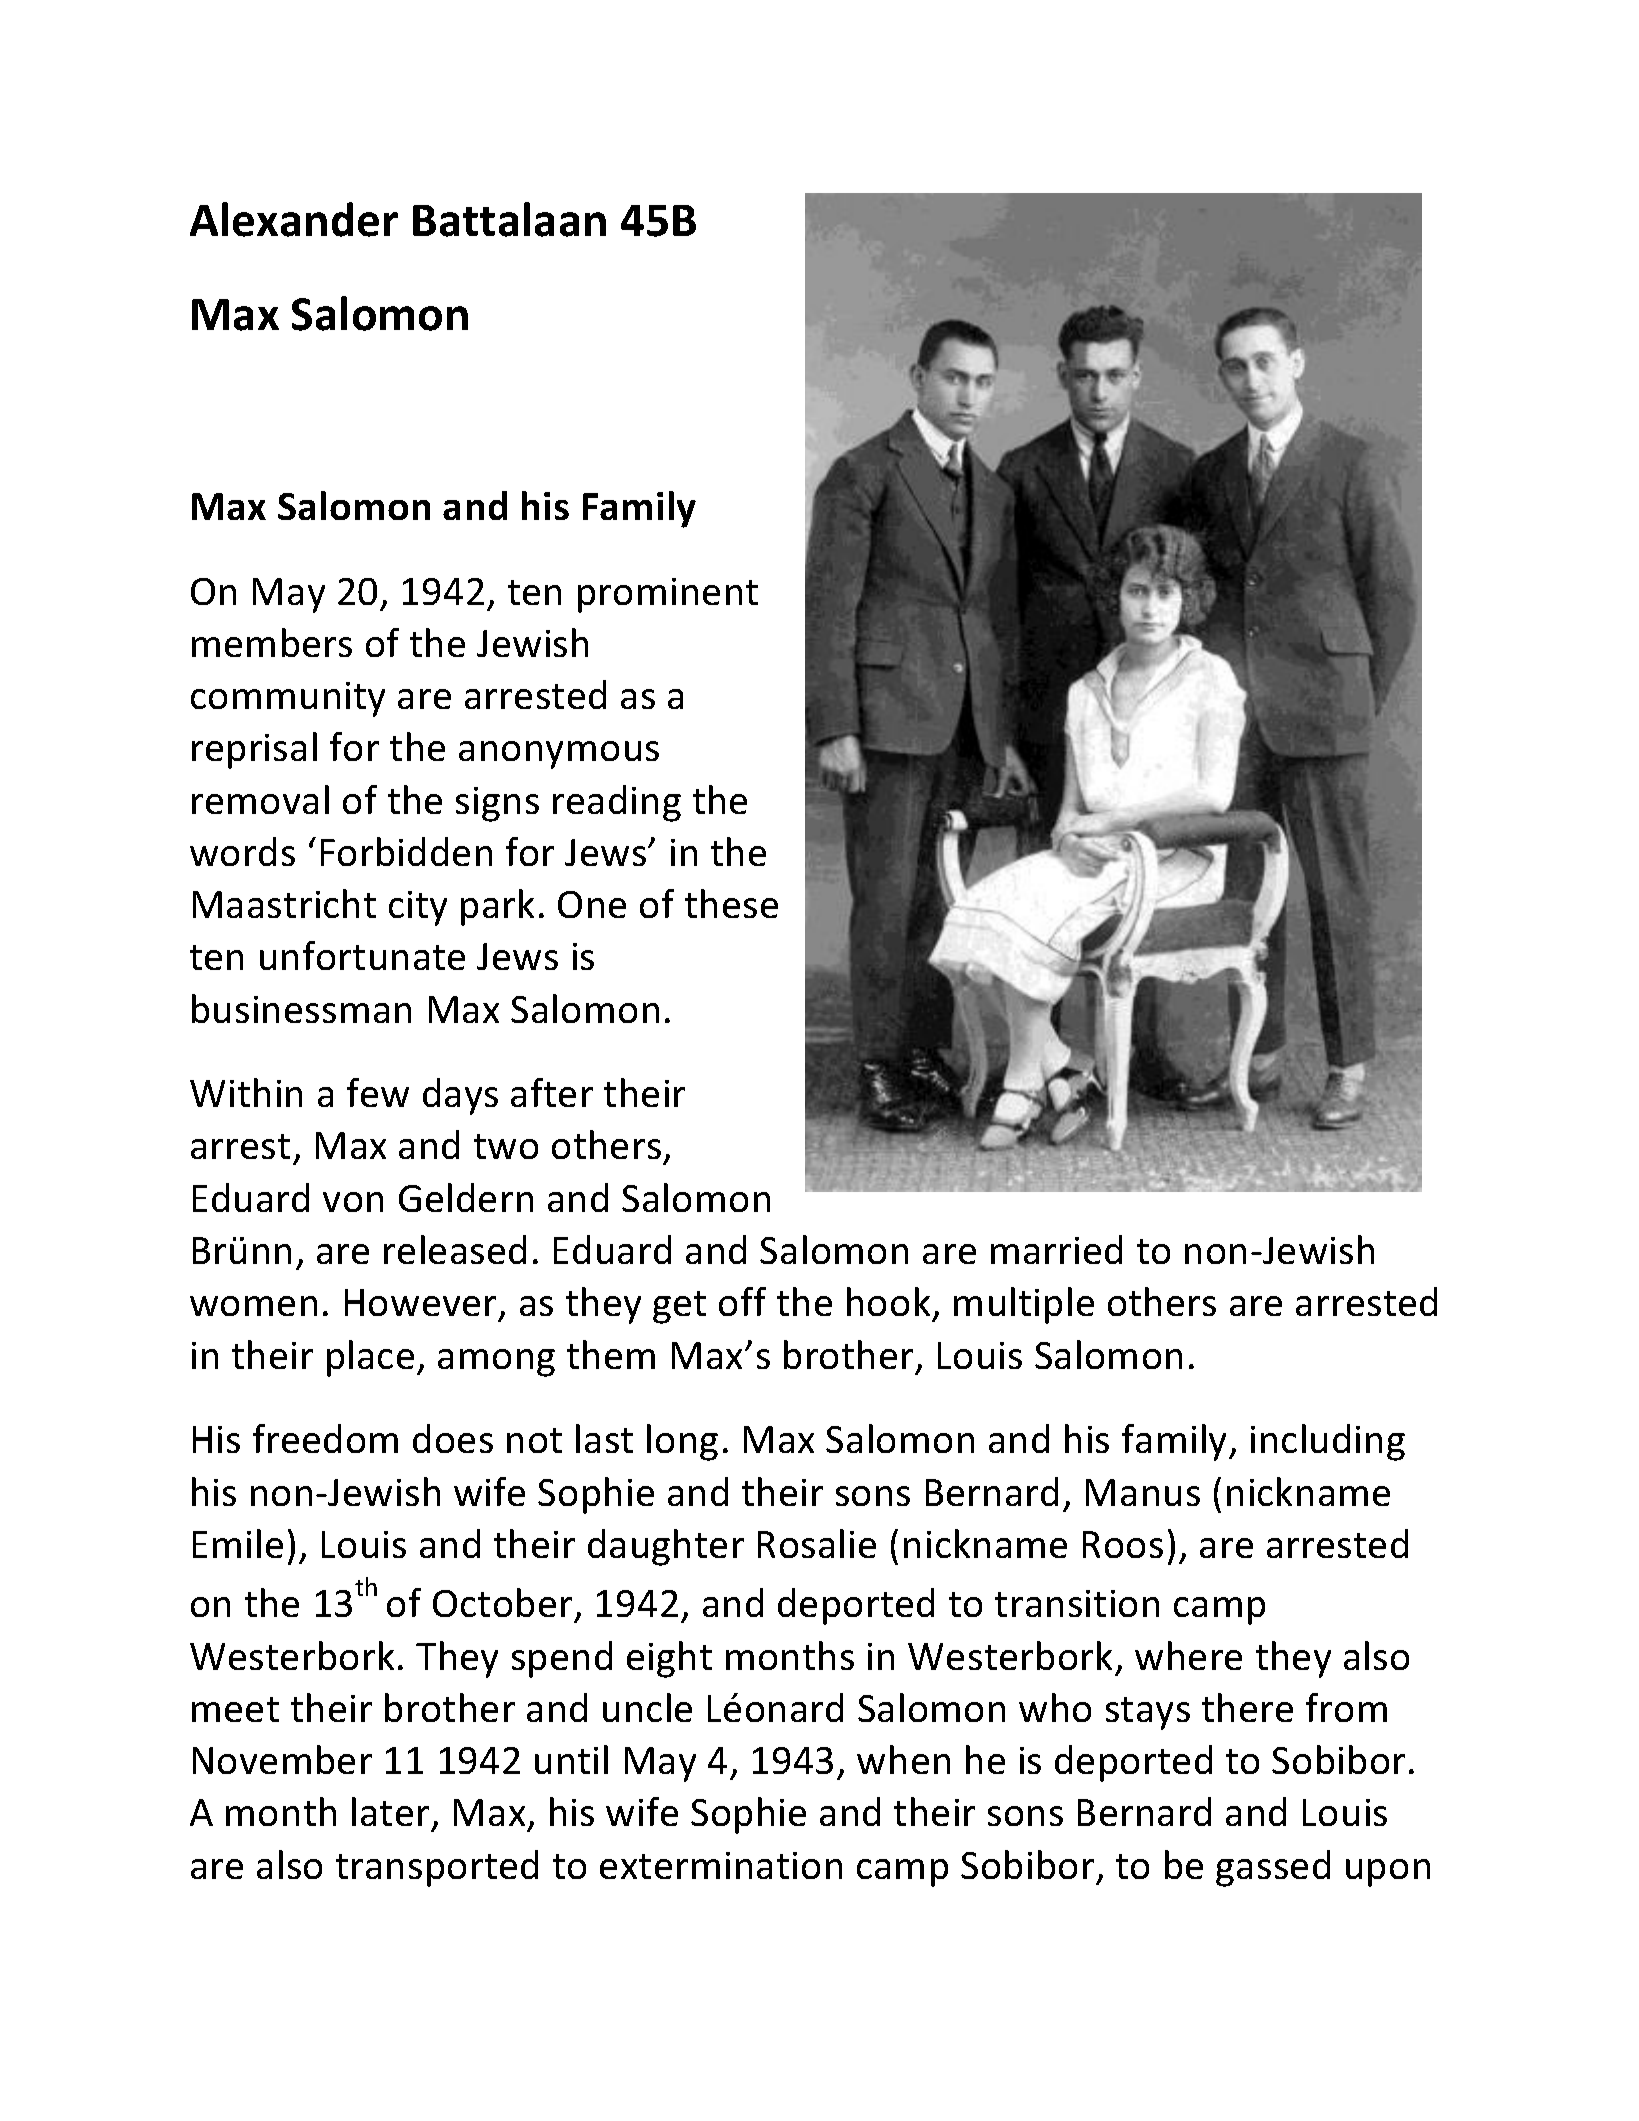 The height and width of the image is (2121, 1639). I want to click on extermination, so click(721, 1865).
